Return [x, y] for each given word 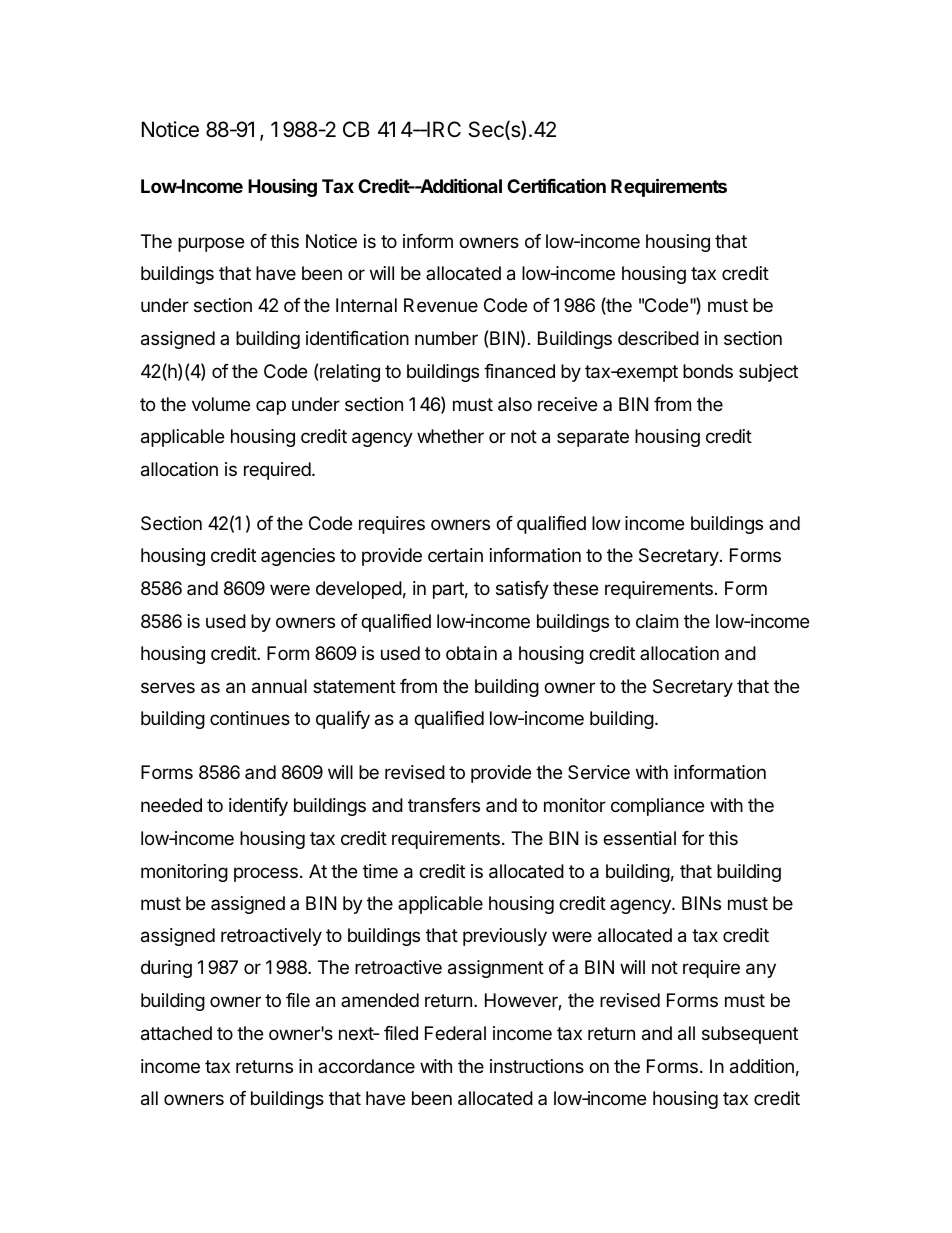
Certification [556, 185]
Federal [455, 1033]
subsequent [750, 1035]
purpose [211, 244]
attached [176, 1033]
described [658, 338]
